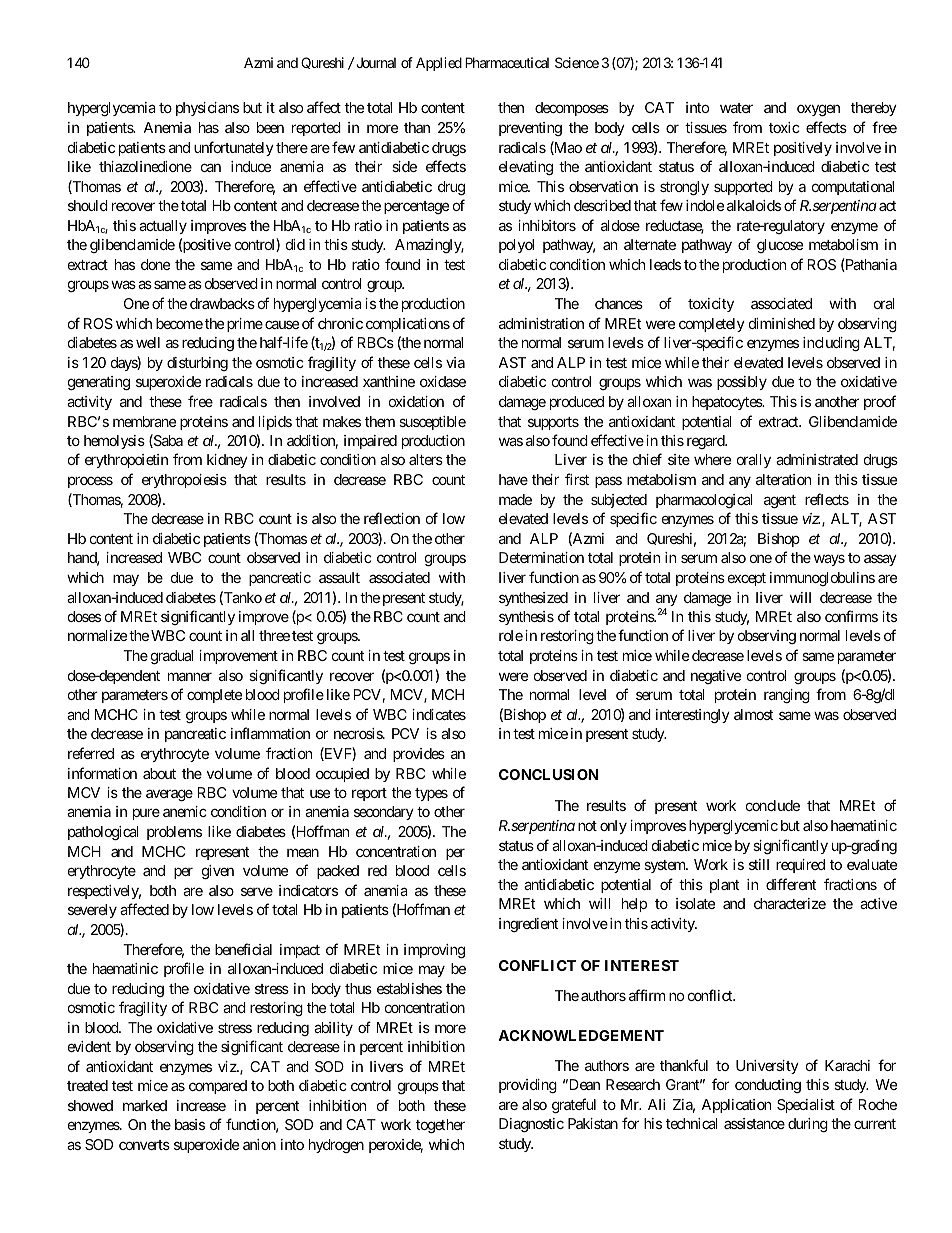 The height and width of the page is (1233, 952). What do you see at coordinates (507, 62) in the page?
I see `Pharmaceutical` at bounding box center [507, 62].
